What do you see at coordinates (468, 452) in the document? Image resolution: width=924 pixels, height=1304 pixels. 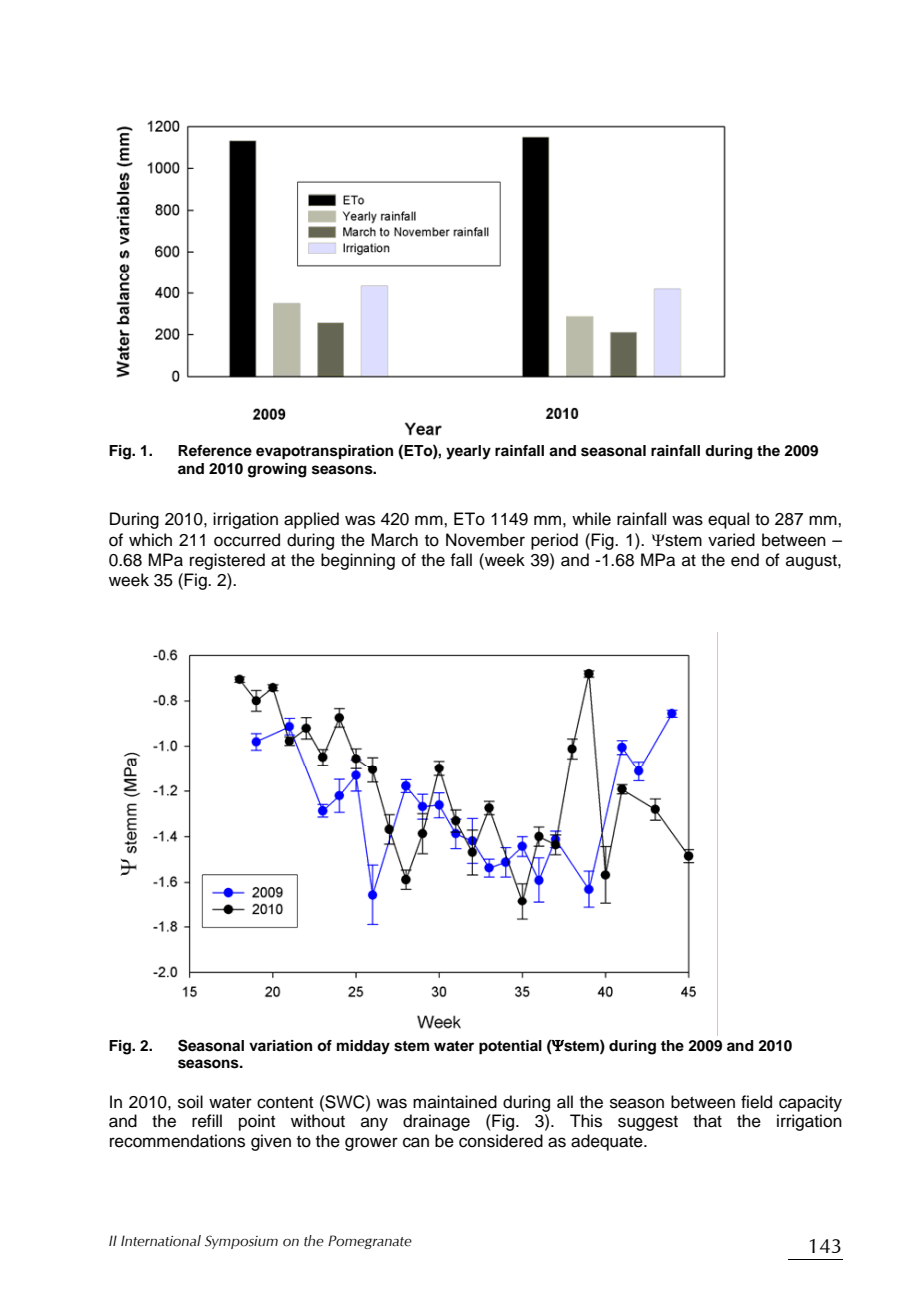 I see `yearly` at bounding box center [468, 452].
